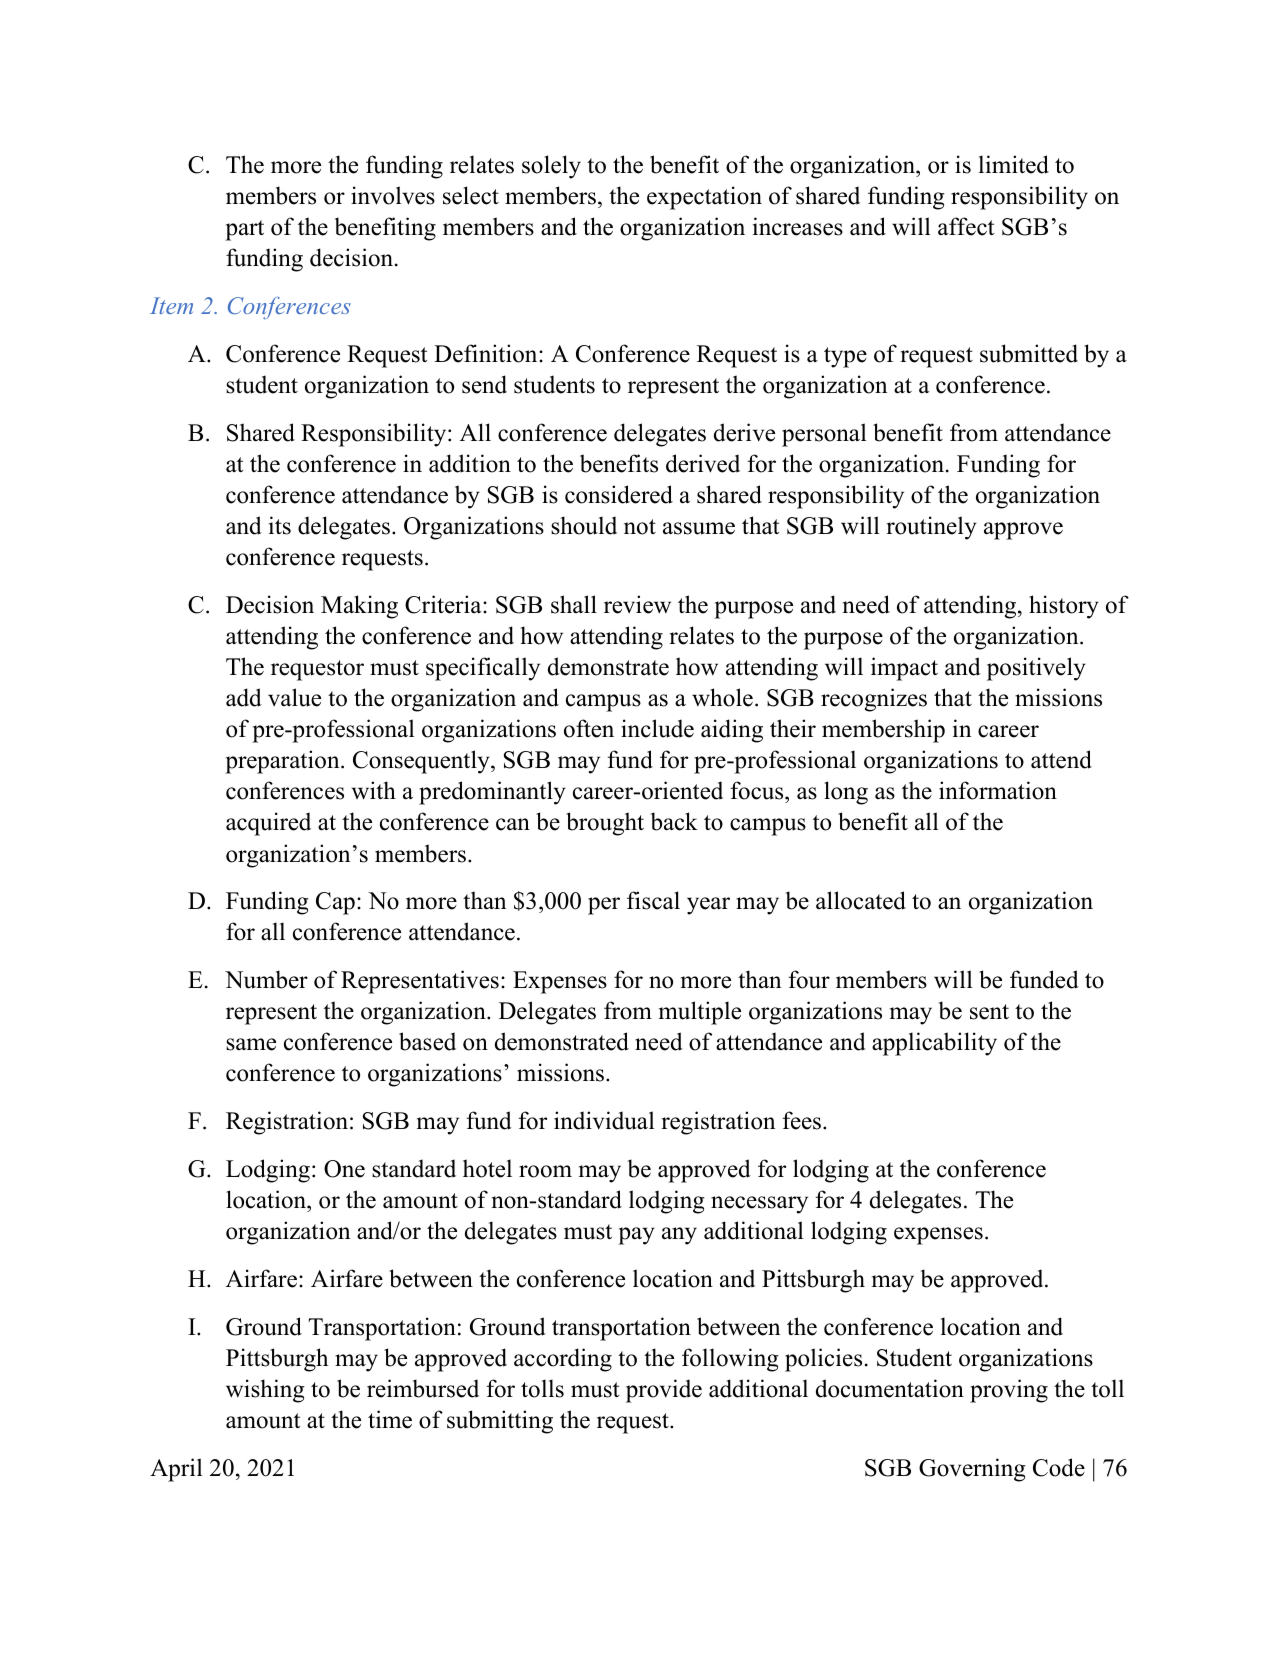 Image resolution: width=1278 pixels, height=1653 pixels. I want to click on part, so click(244, 230).
